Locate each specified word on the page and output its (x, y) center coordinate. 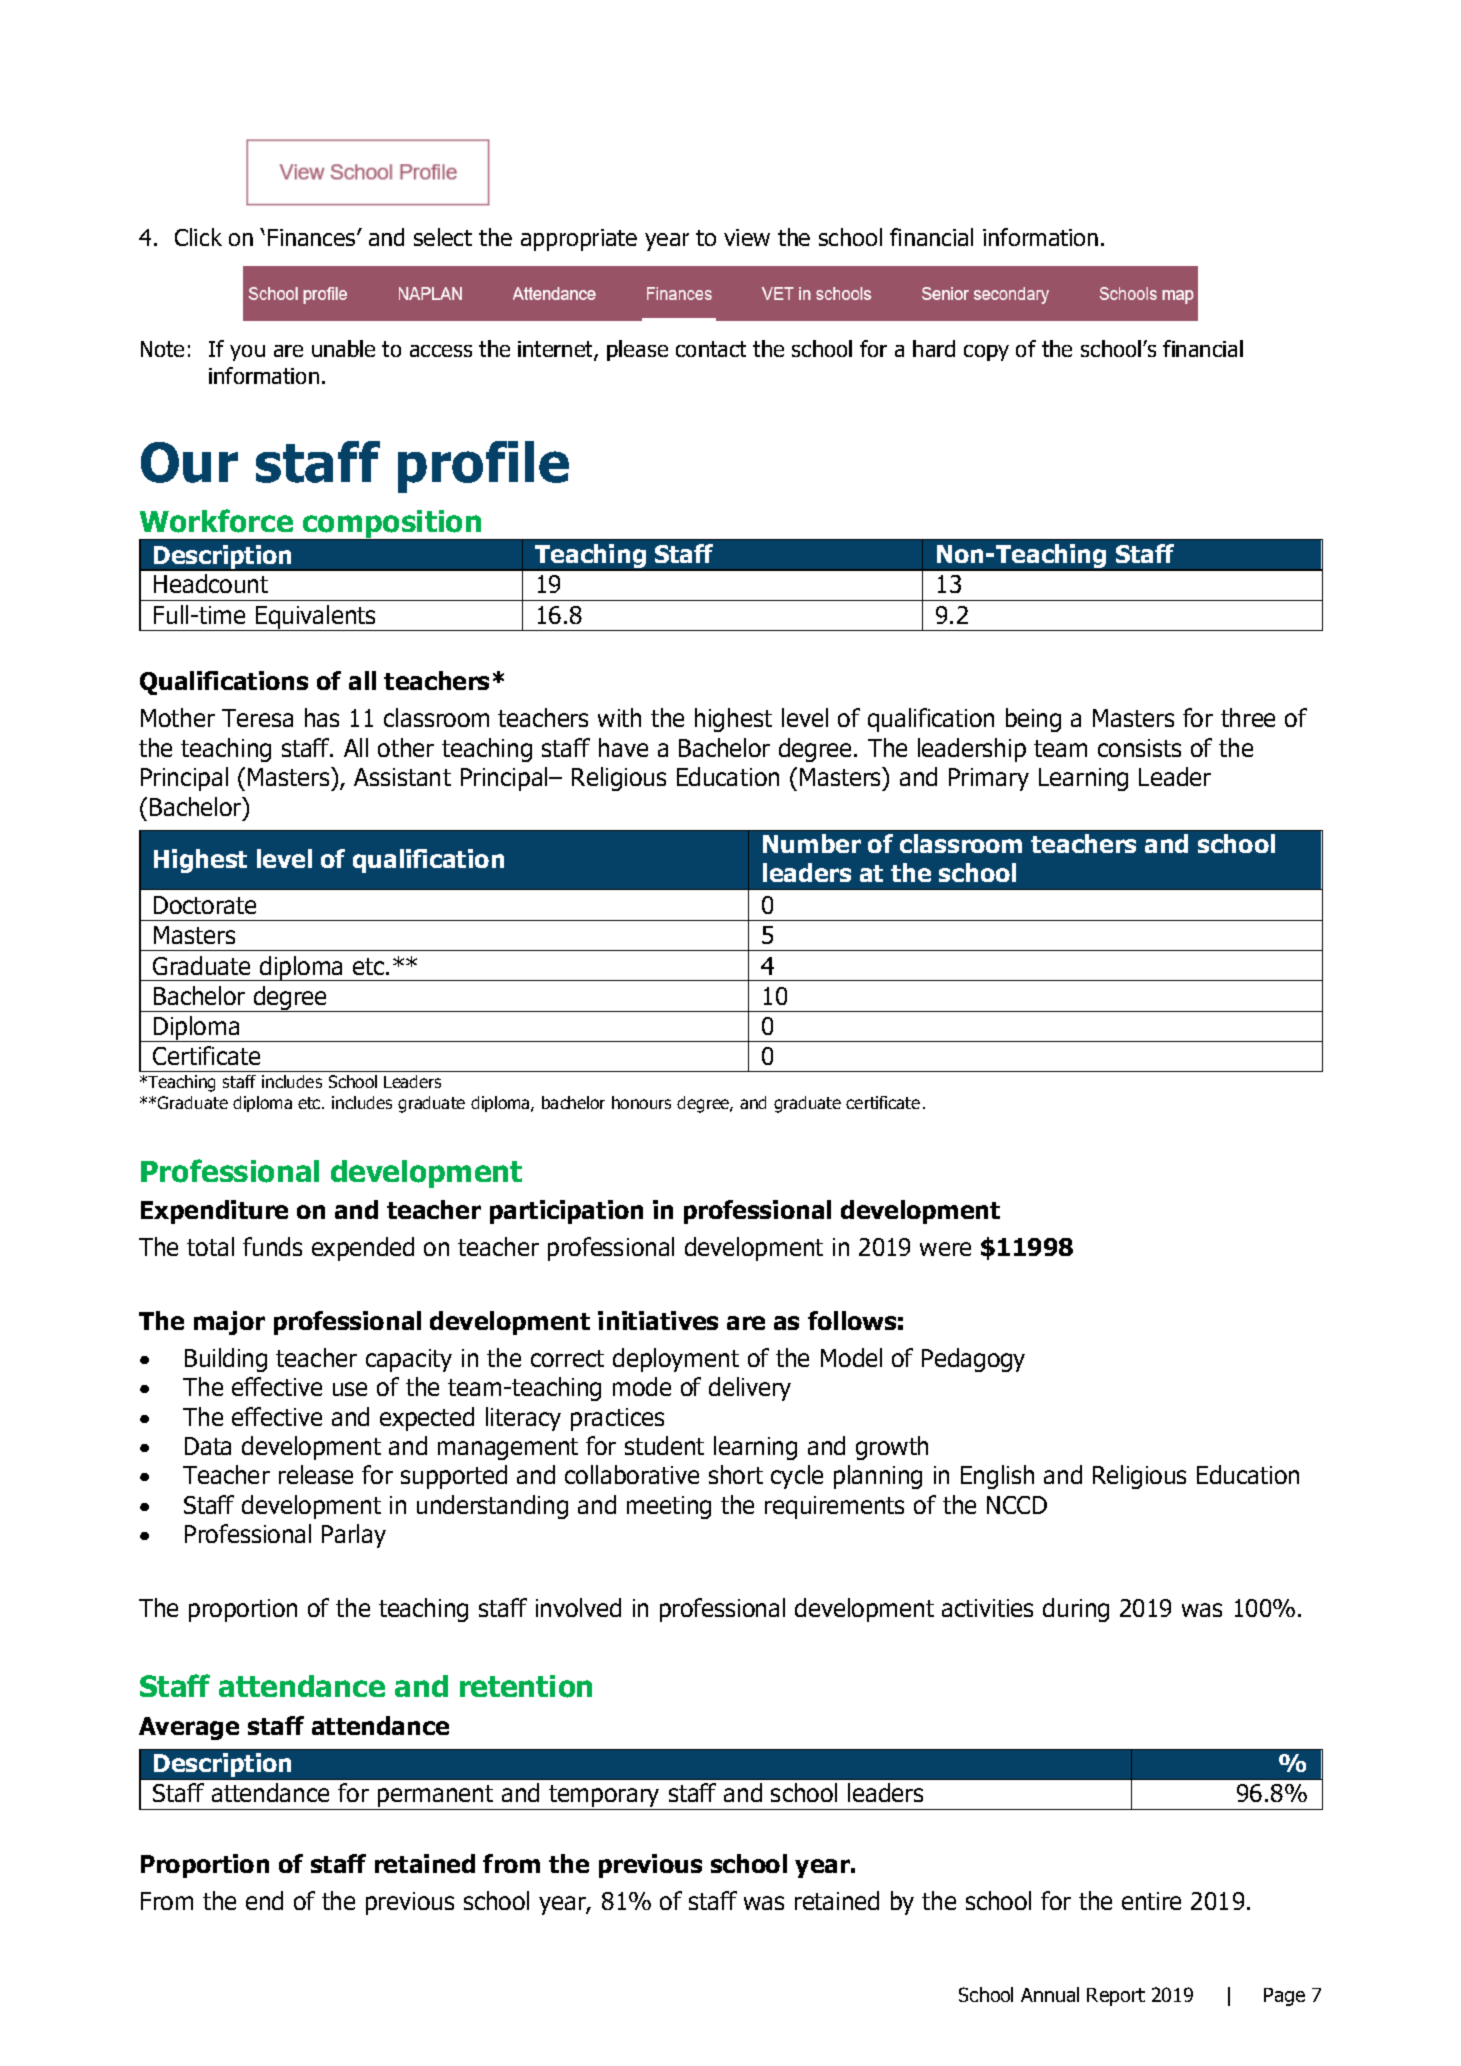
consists (1139, 748)
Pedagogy (973, 1360)
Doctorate (205, 905)
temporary (604, 1797)
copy (986, 353)
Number (812, 843)
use (350, 1389)
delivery (750, 1389)
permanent (436, 1797)
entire (1151, 1901)
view (747, 237)
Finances (313, 237)
